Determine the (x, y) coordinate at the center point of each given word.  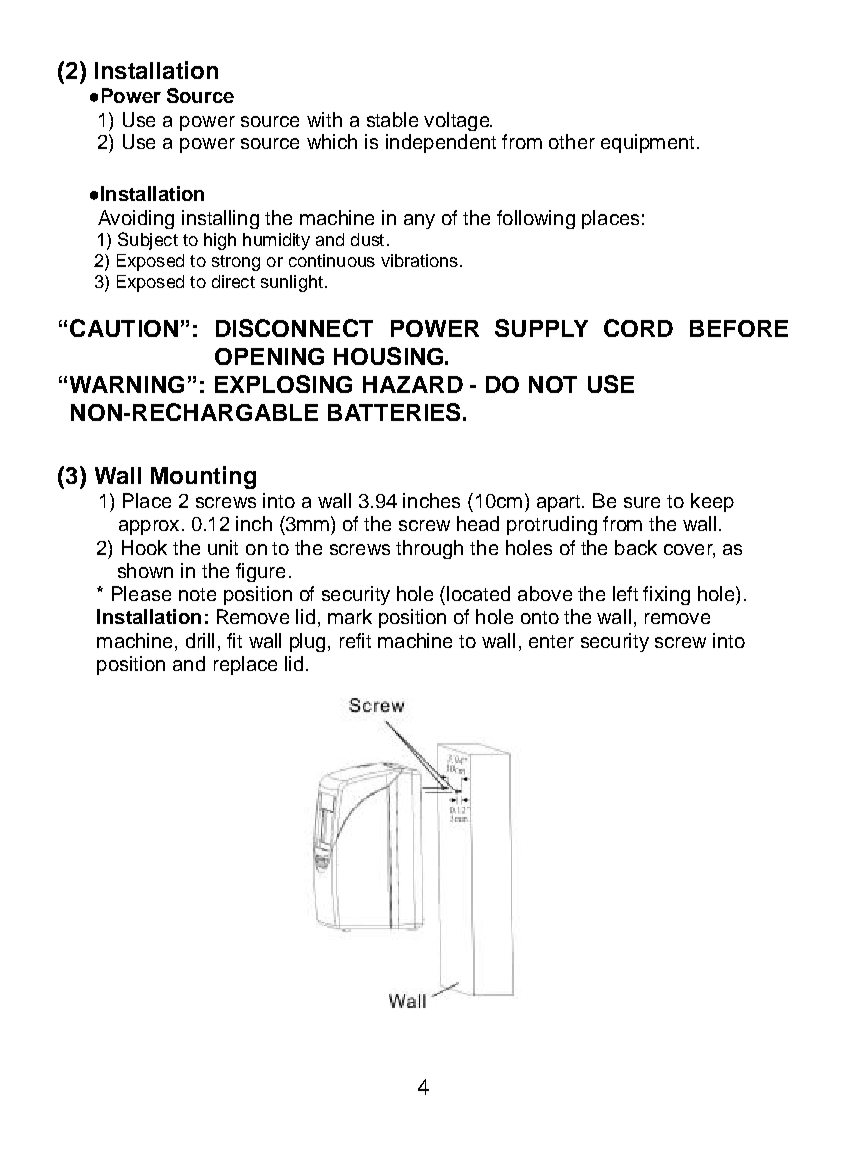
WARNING (127, 384)
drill (200, 640)
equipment (647, 143)
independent (441, 143)
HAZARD (413, 384)
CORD (638, 328)
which (332, 141)
